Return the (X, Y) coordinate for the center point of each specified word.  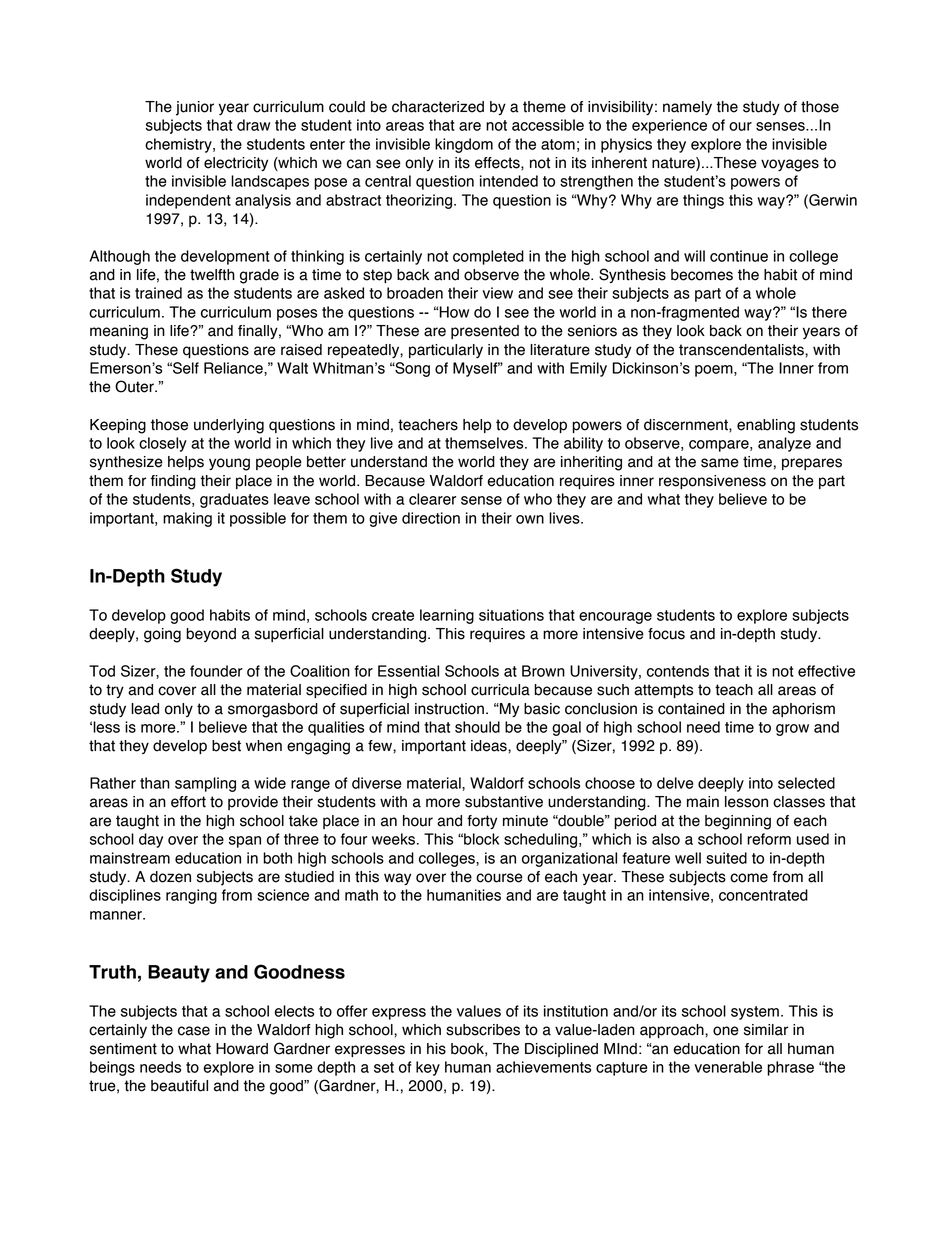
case (194, 1031)
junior (195, 108)
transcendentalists (742, 350)
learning (447, 616)
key (428, 1068)
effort (188, 802)
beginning (738, 822)
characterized (438, 107)
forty (482, 822)
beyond (211, 635)
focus (666, 634)
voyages (790, 165)
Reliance (234, 369)
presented (485, 332)
